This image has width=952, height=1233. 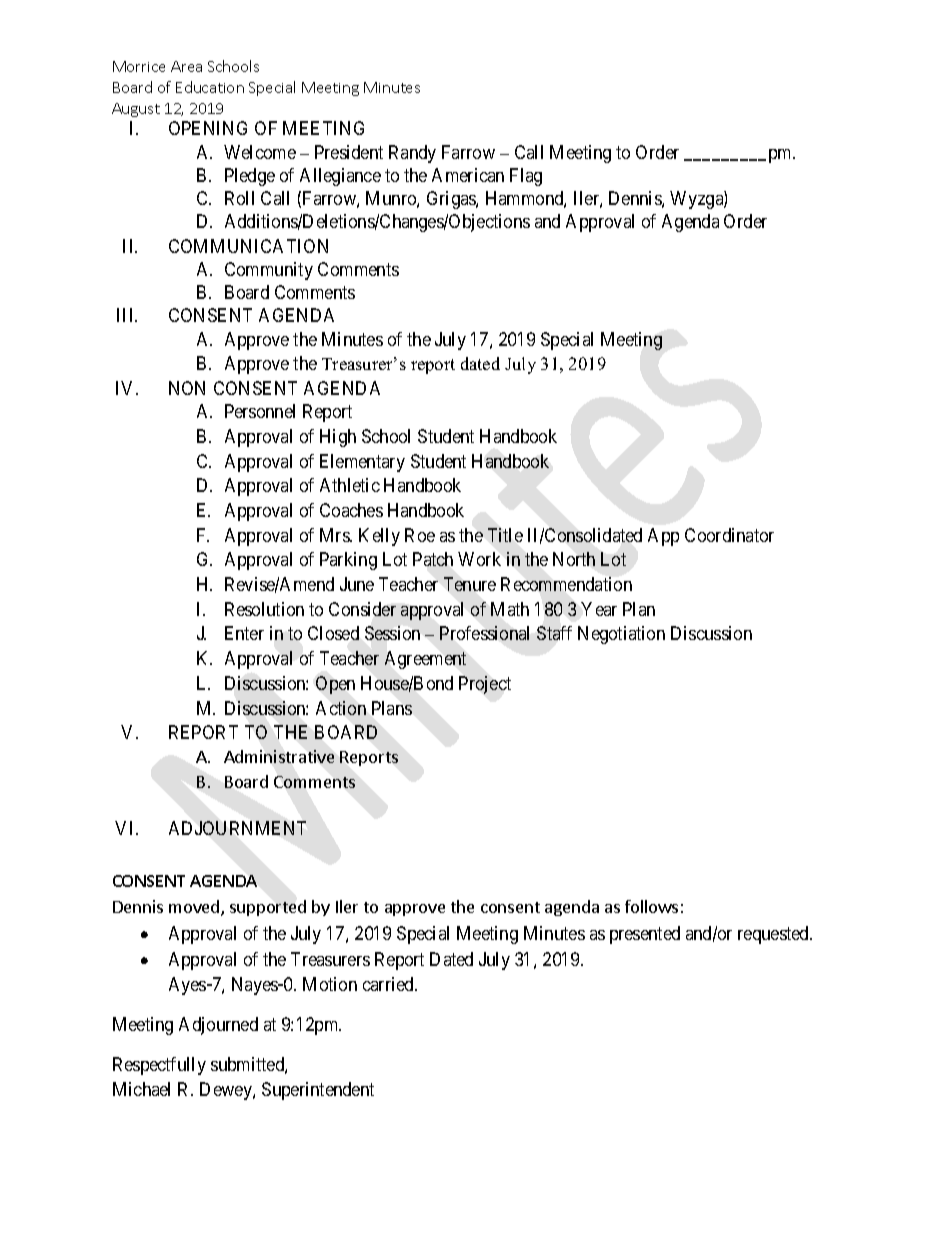 What do you see at coordinates (159, 1066) in the image?
I see `Respectfully` at bounding box center [159, 1066].
